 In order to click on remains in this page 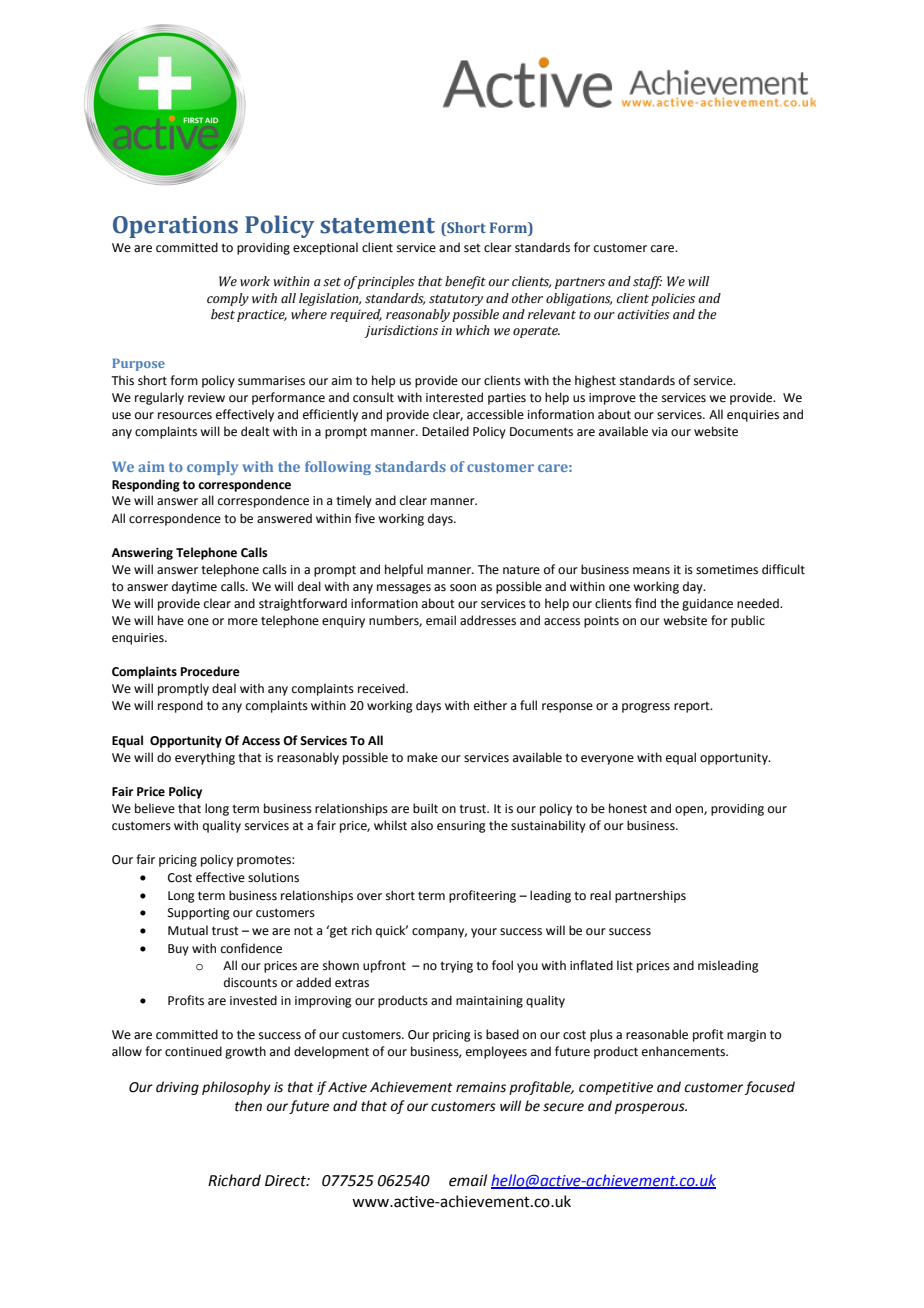, I will do `click(481, 1087)`.
